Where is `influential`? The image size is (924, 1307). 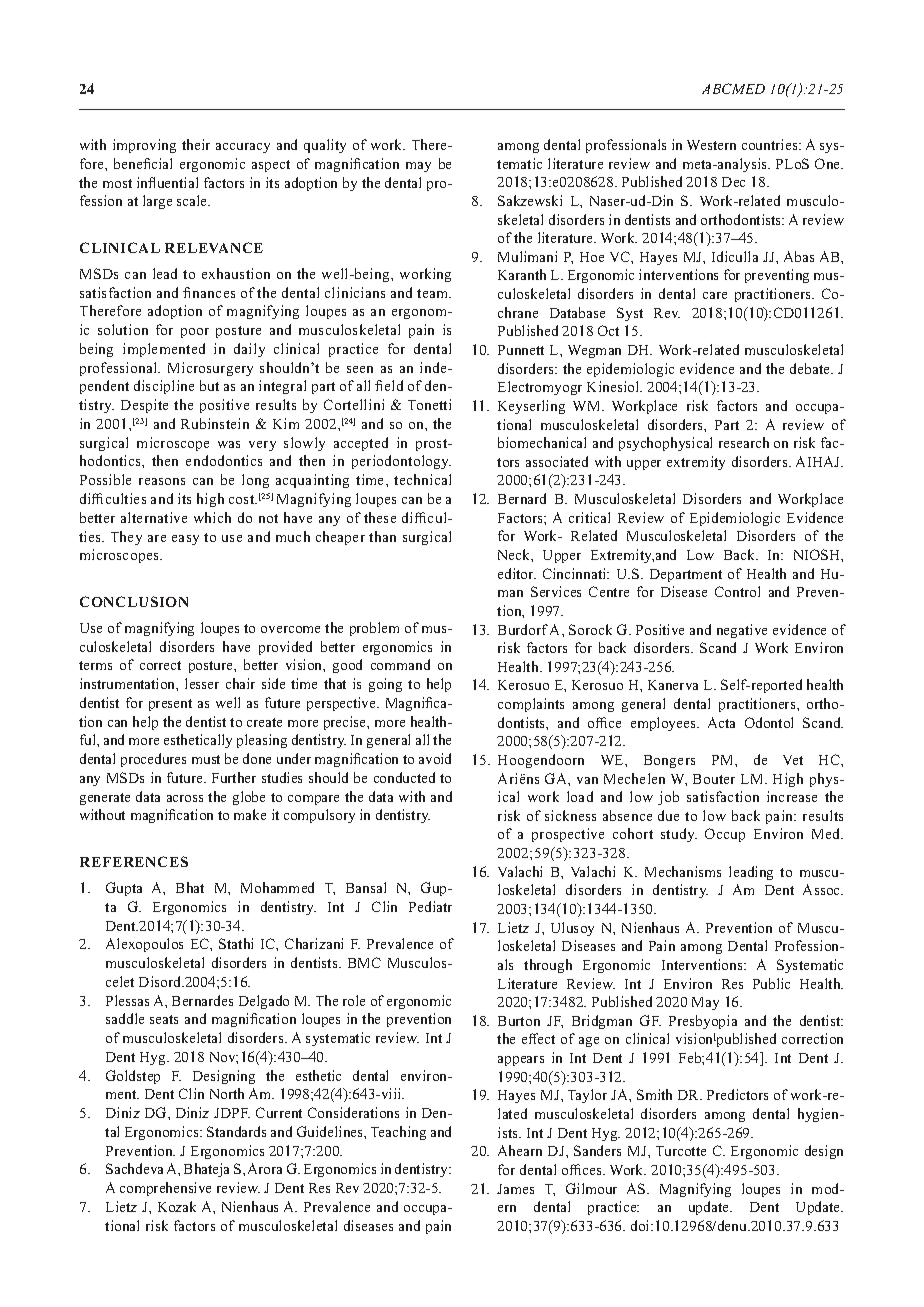 influential is located at coordinates (167, 182).
